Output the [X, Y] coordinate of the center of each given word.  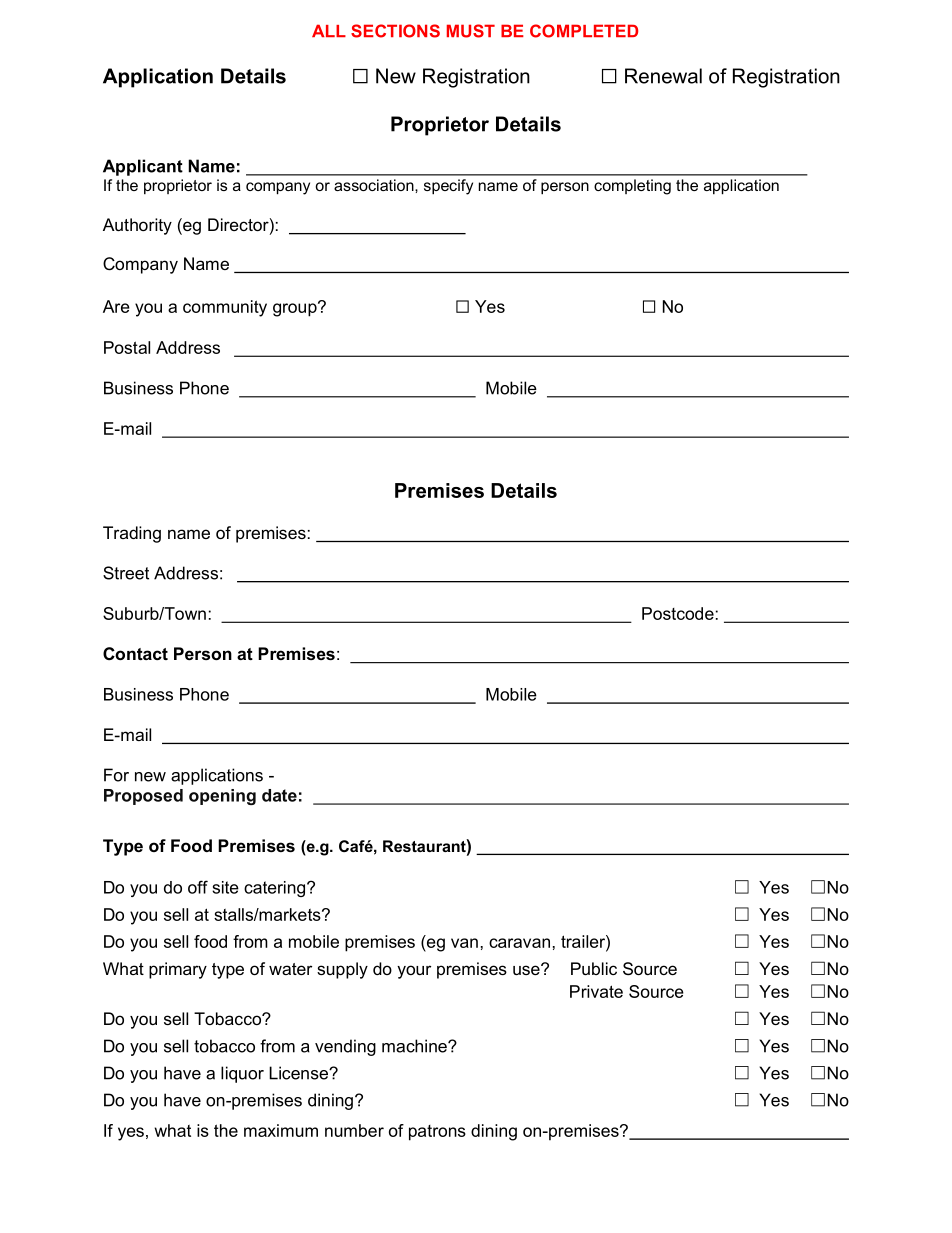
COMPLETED [584, 31]
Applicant [143, 167]
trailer [584, 941]
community [225, 308]
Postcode [678, 613]
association [375, 185]
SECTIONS [395, 31]
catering [274, 889]
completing [632, 187]
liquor [242, 1074]
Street [126, 573]
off [198, 887]
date [279, 795]
